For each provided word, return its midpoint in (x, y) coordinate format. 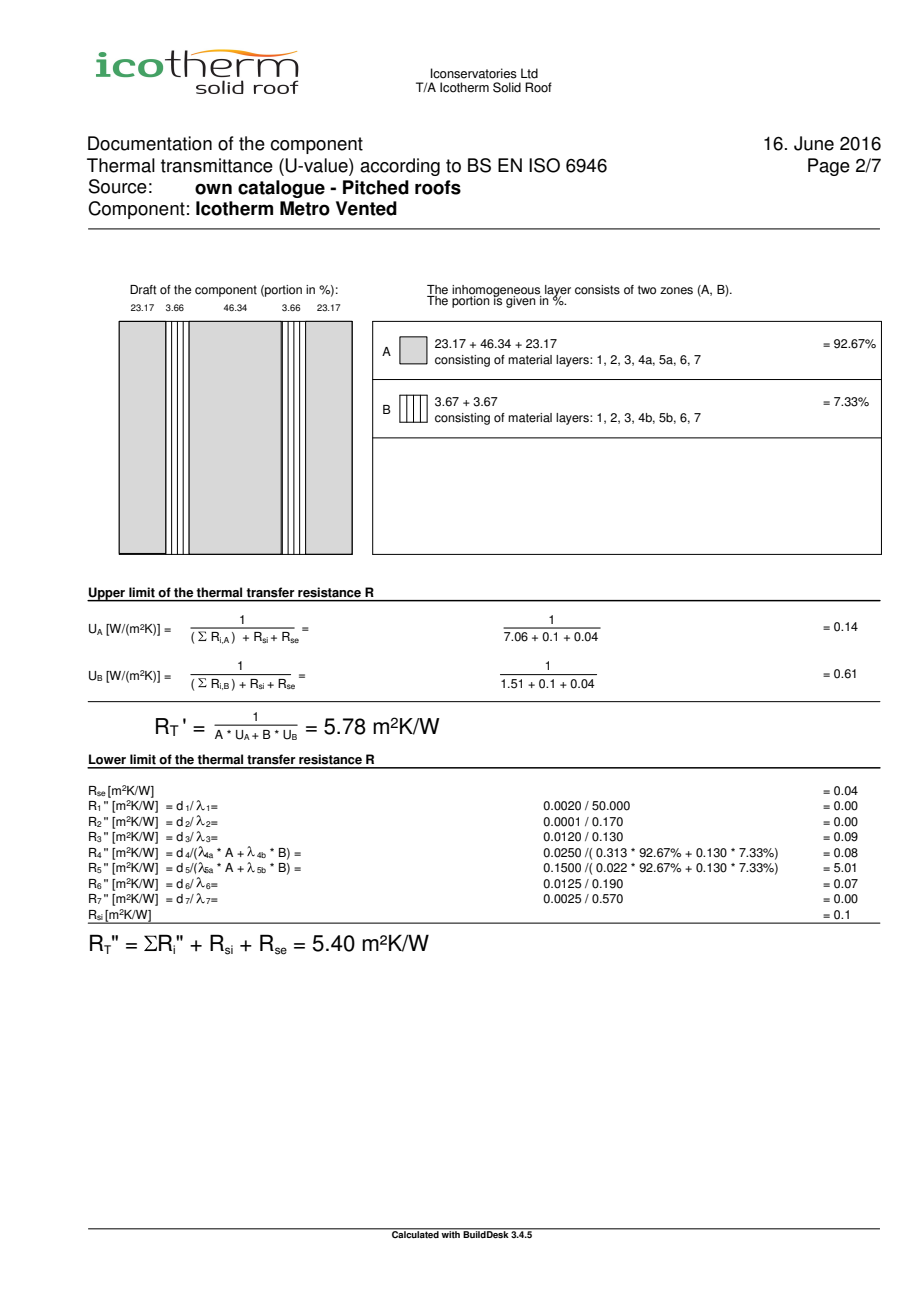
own (213, 189)
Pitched (376, 187)
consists (597, 290)
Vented (366, 208)
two (647, 290)
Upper (107, 594)
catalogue (281, 189)
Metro (305, 208)
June (814, 143)
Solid (507, 87)
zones (676, 291)
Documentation (150, 143)
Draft (143, 290)
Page (829, 167)
